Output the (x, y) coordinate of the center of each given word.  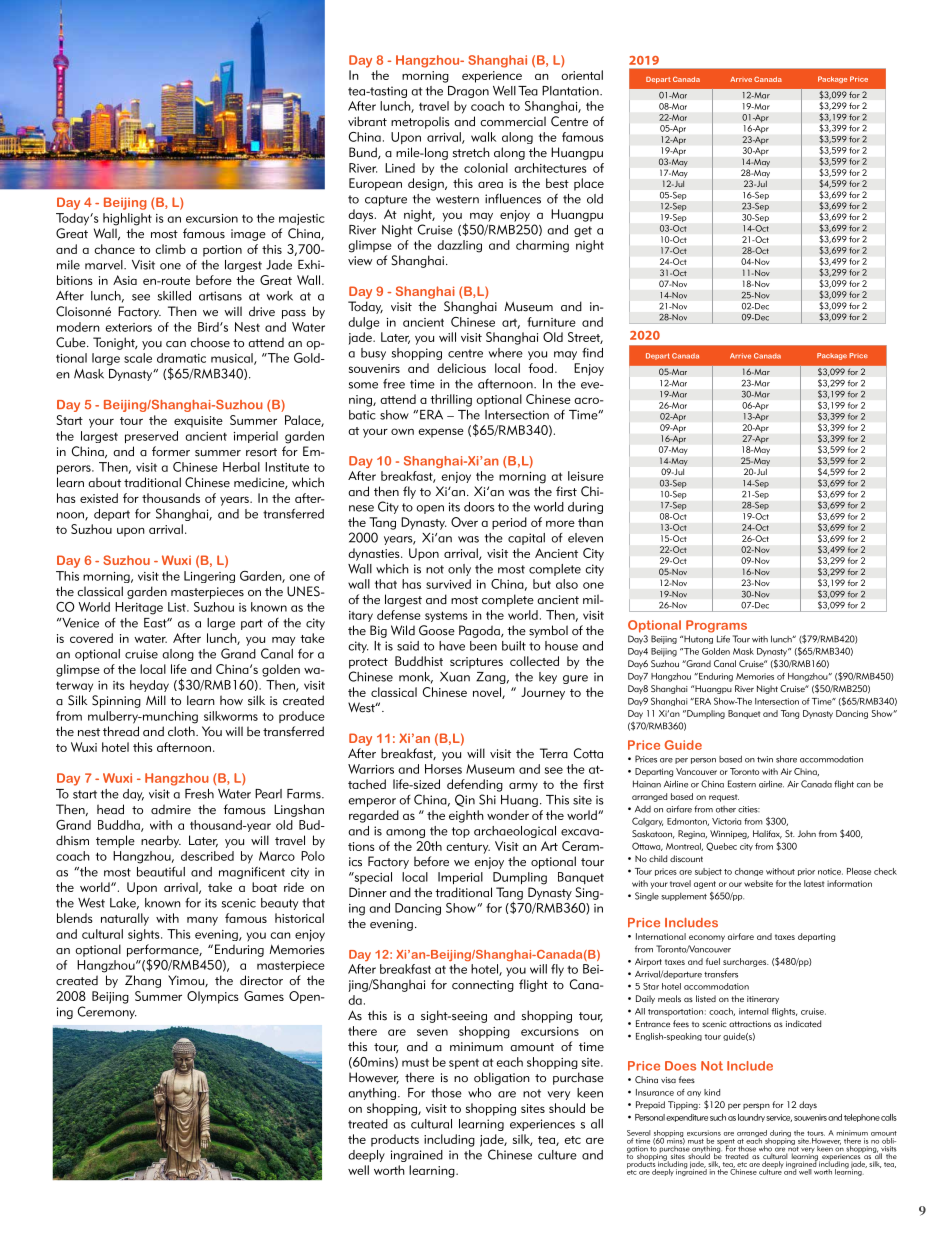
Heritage (139, 608)
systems (446, 616)
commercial (513, 121)
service (779, 1118)
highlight (127, 219)
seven (432, 1032)
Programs (716, 626)
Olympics (213, 997)
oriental (582, 75)
